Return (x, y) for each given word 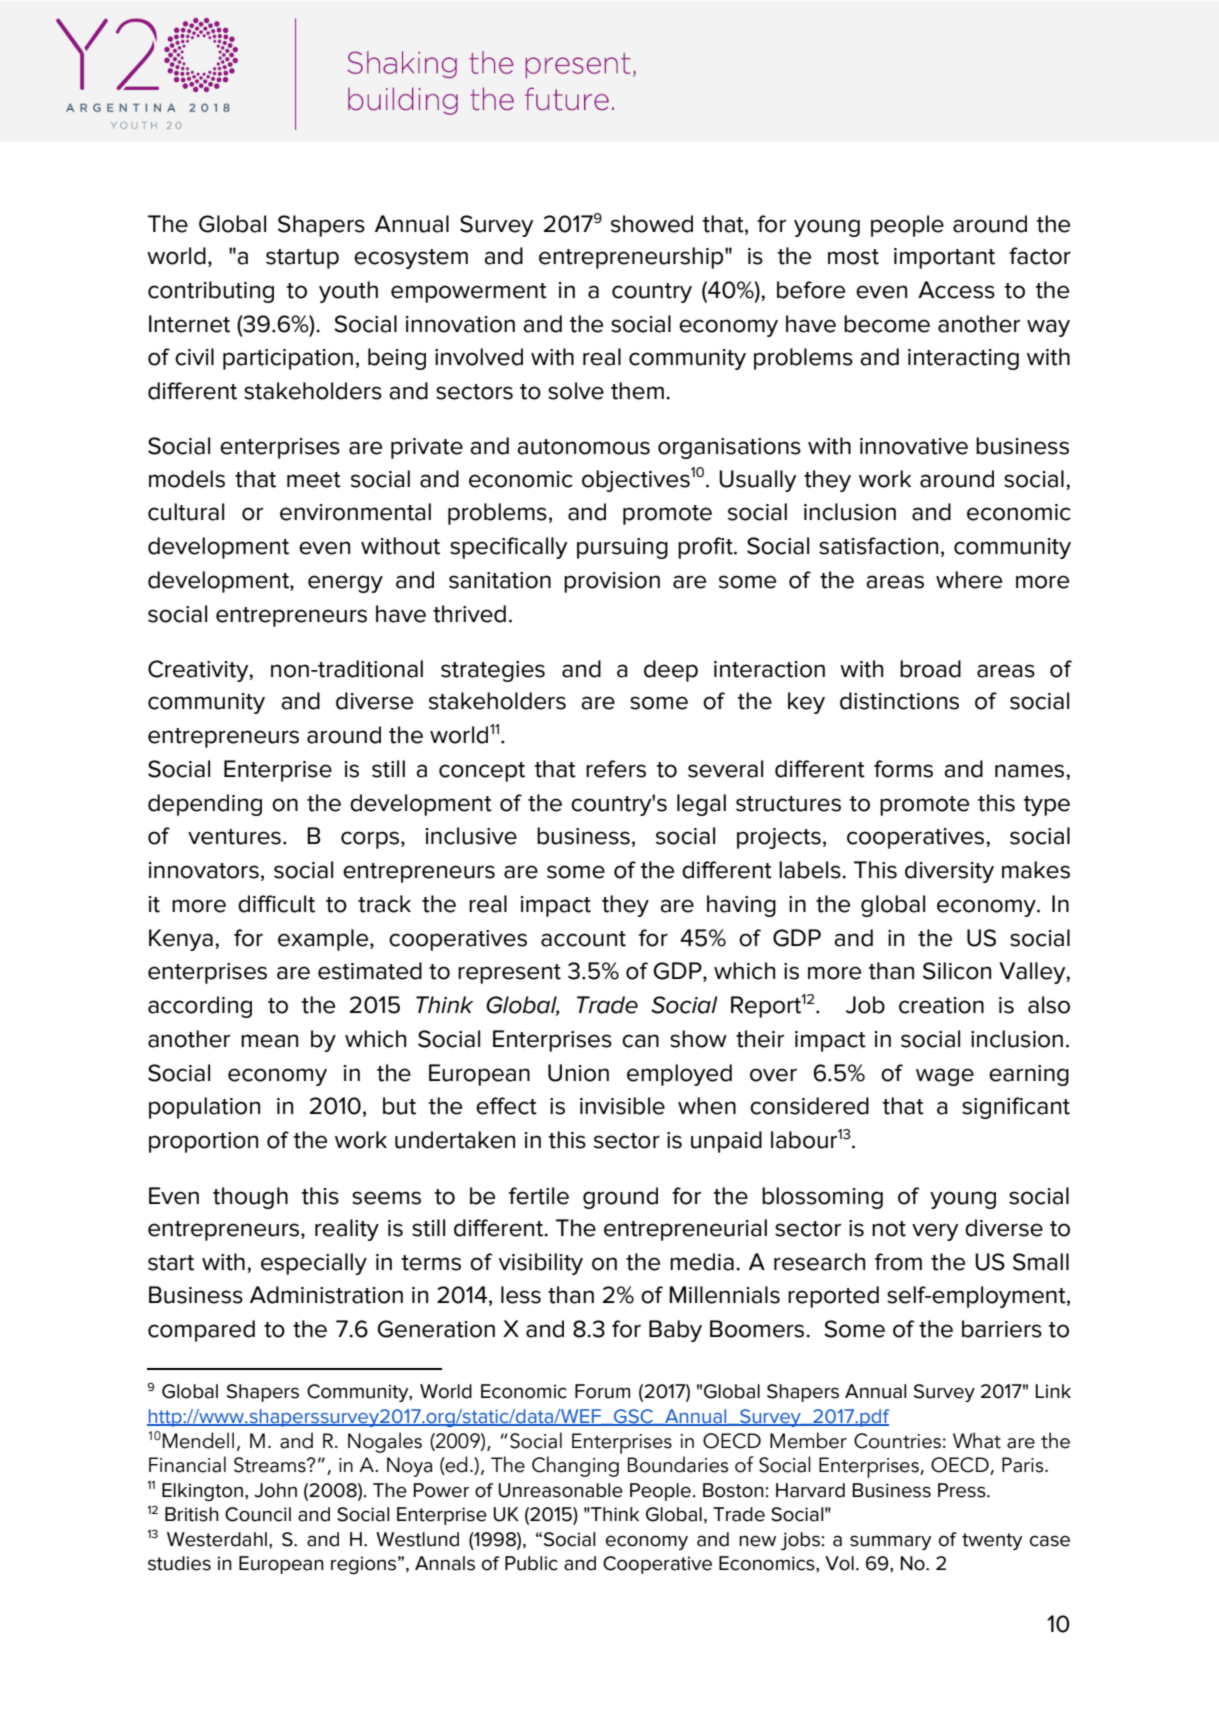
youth (348, 292)
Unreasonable (560, 1490)
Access (956, 290)
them (637, 391)
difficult (276, 904)
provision (612, 582)
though (250, 1198)
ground (620, 1198)
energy (345, 584)
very (935, 1232)
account (583, 939)
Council (258, 1514)
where (969, 580)
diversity (949, 872)
